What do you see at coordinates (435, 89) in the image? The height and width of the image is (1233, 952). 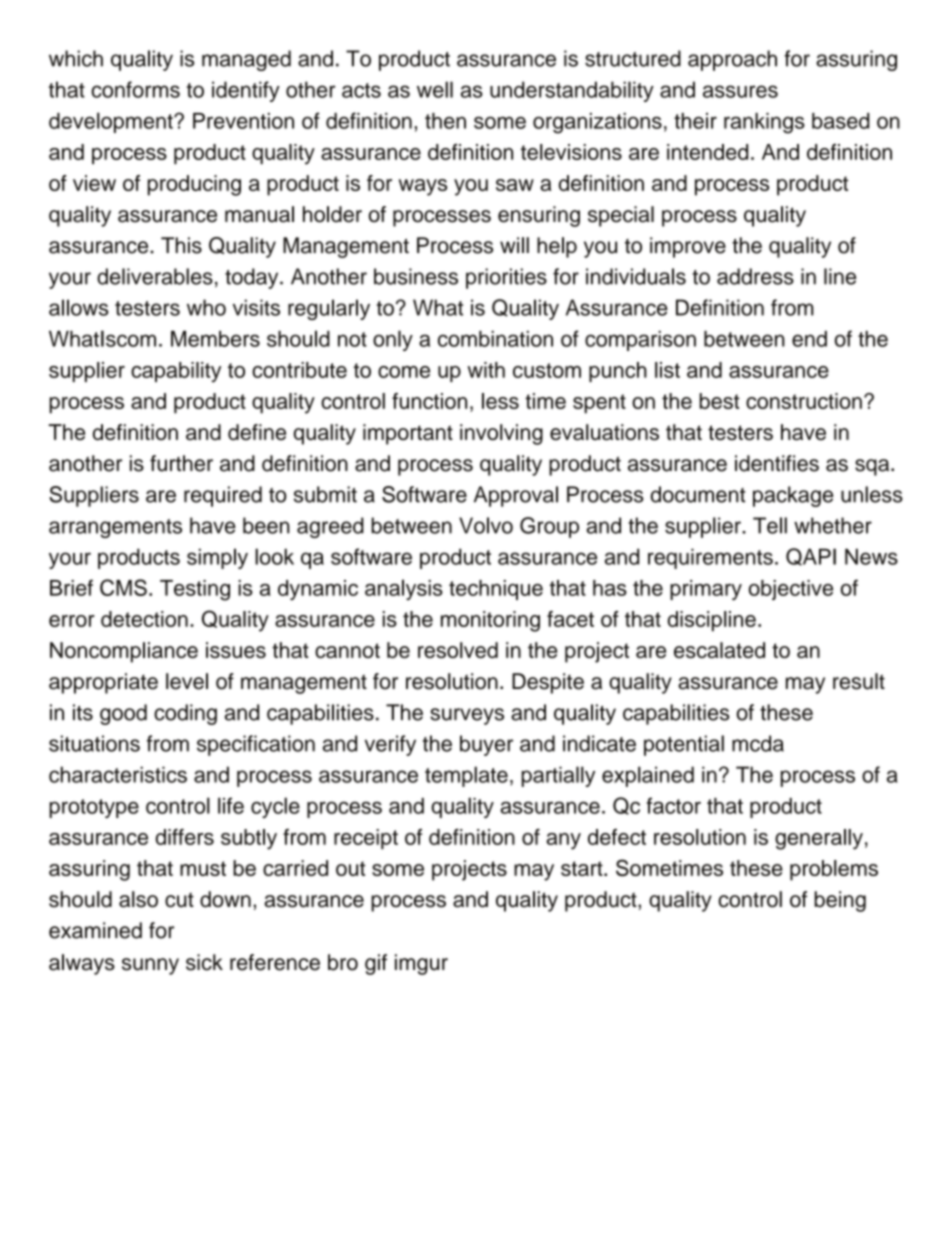 I see `well` at bounding box center [435, 89].
